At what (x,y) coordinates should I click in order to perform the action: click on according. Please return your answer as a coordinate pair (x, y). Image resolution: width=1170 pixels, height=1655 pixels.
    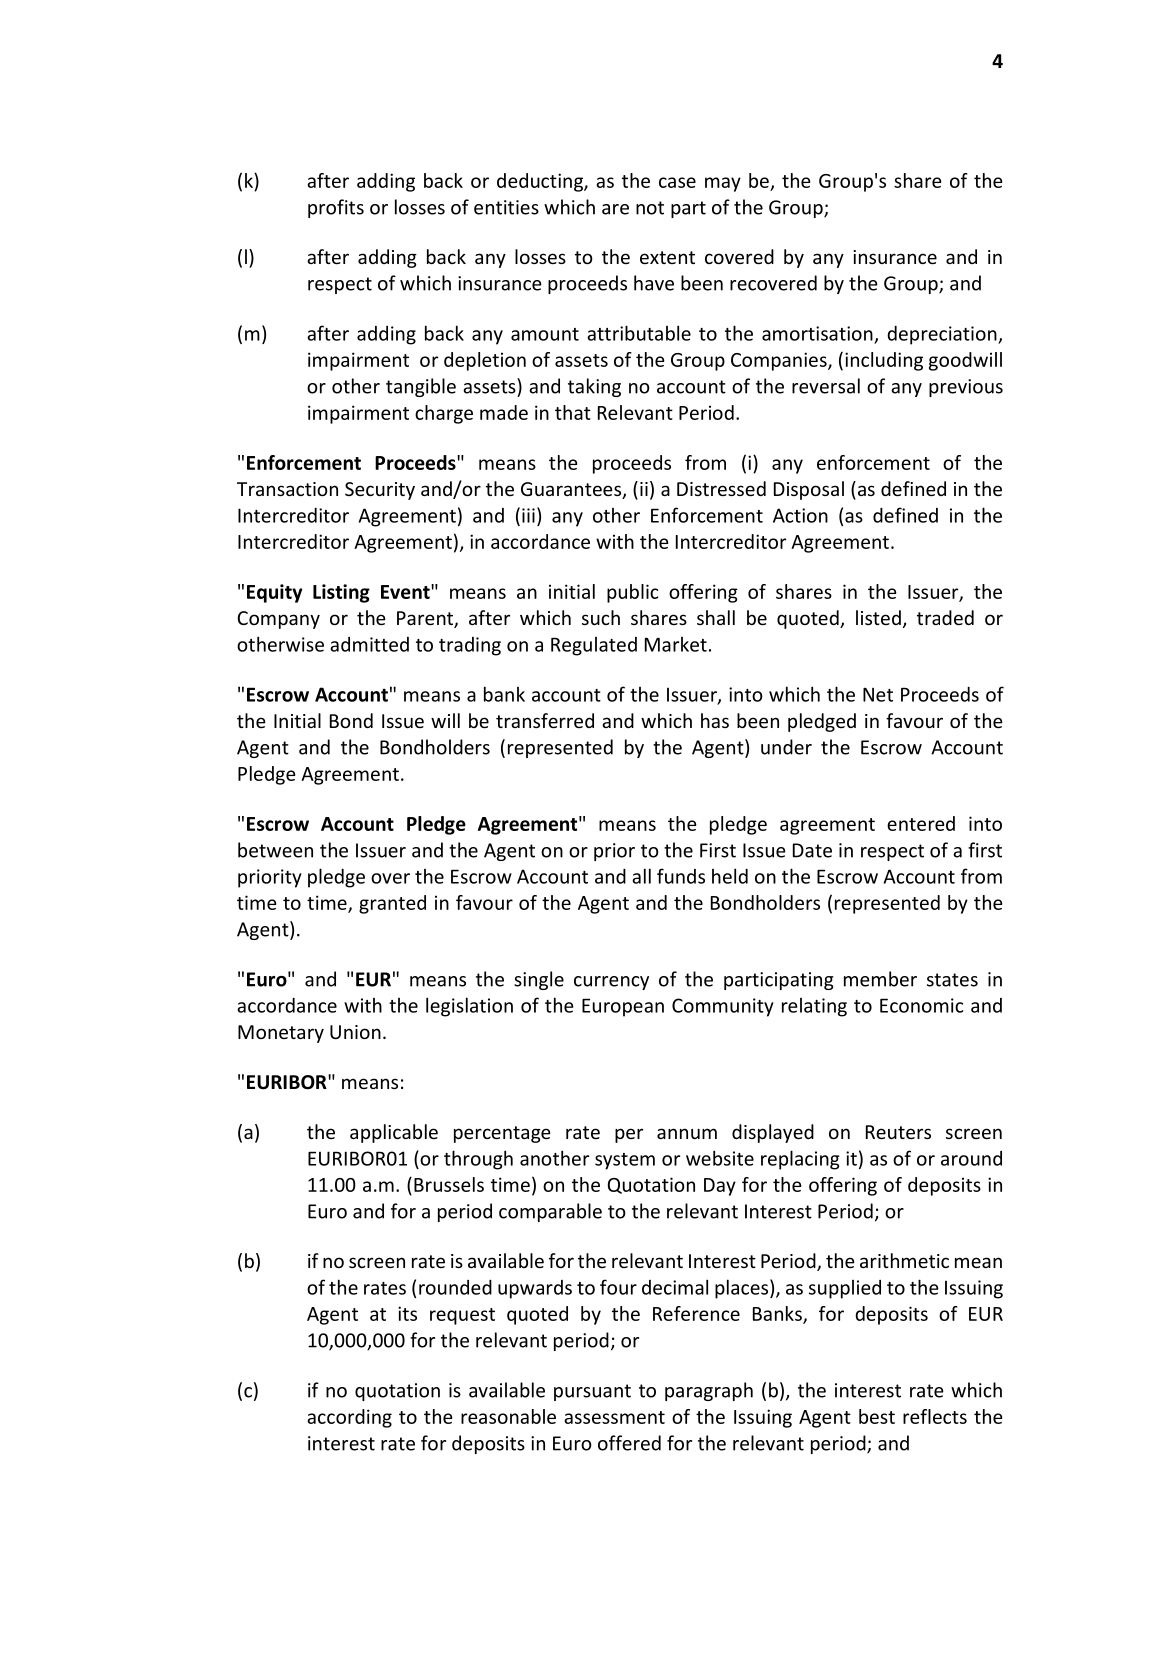
    Looking at the image, I should click on (349, 1418).
